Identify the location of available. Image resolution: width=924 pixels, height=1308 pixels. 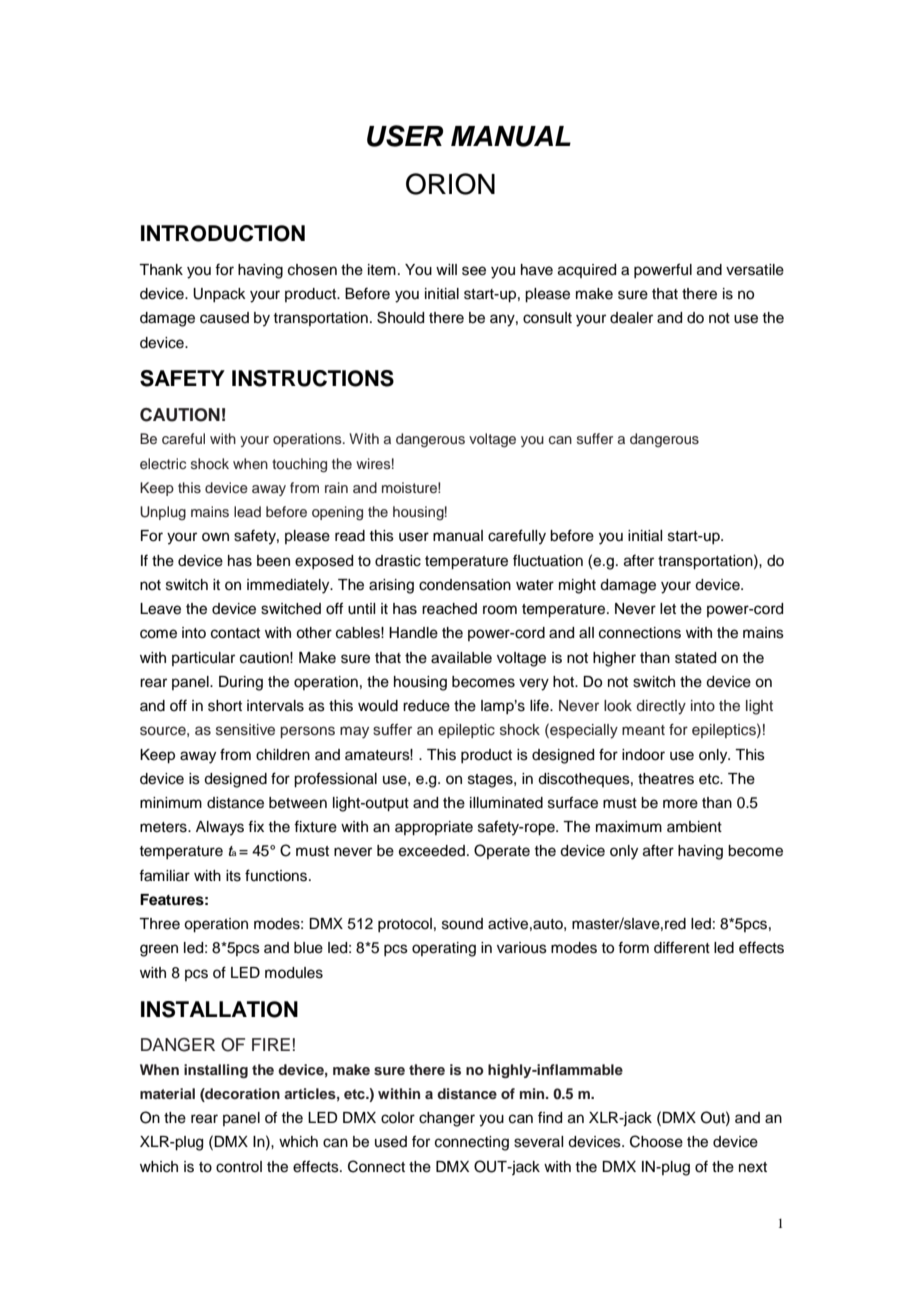
(461, 658).
